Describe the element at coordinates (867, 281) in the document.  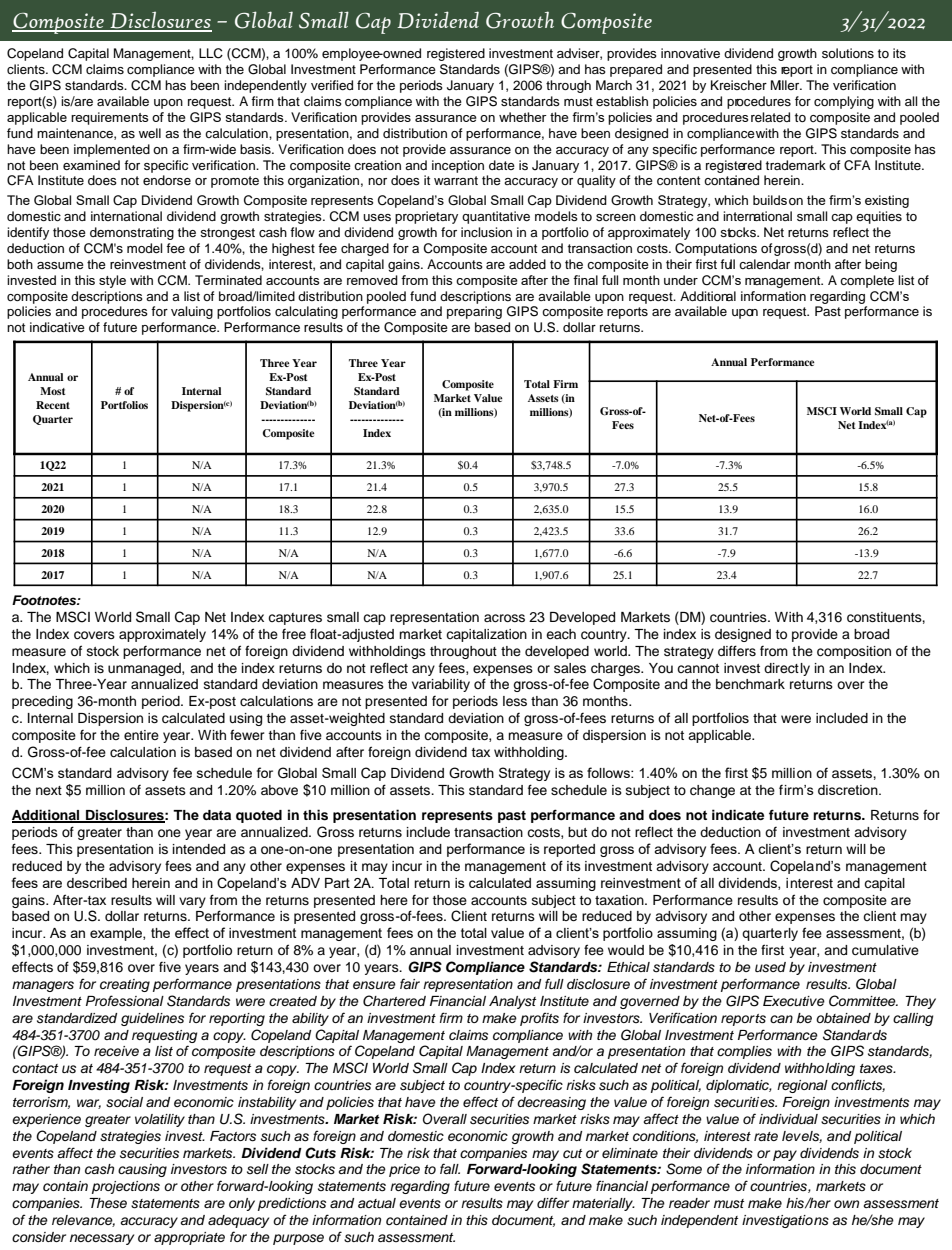
I see `complete` at that location.
